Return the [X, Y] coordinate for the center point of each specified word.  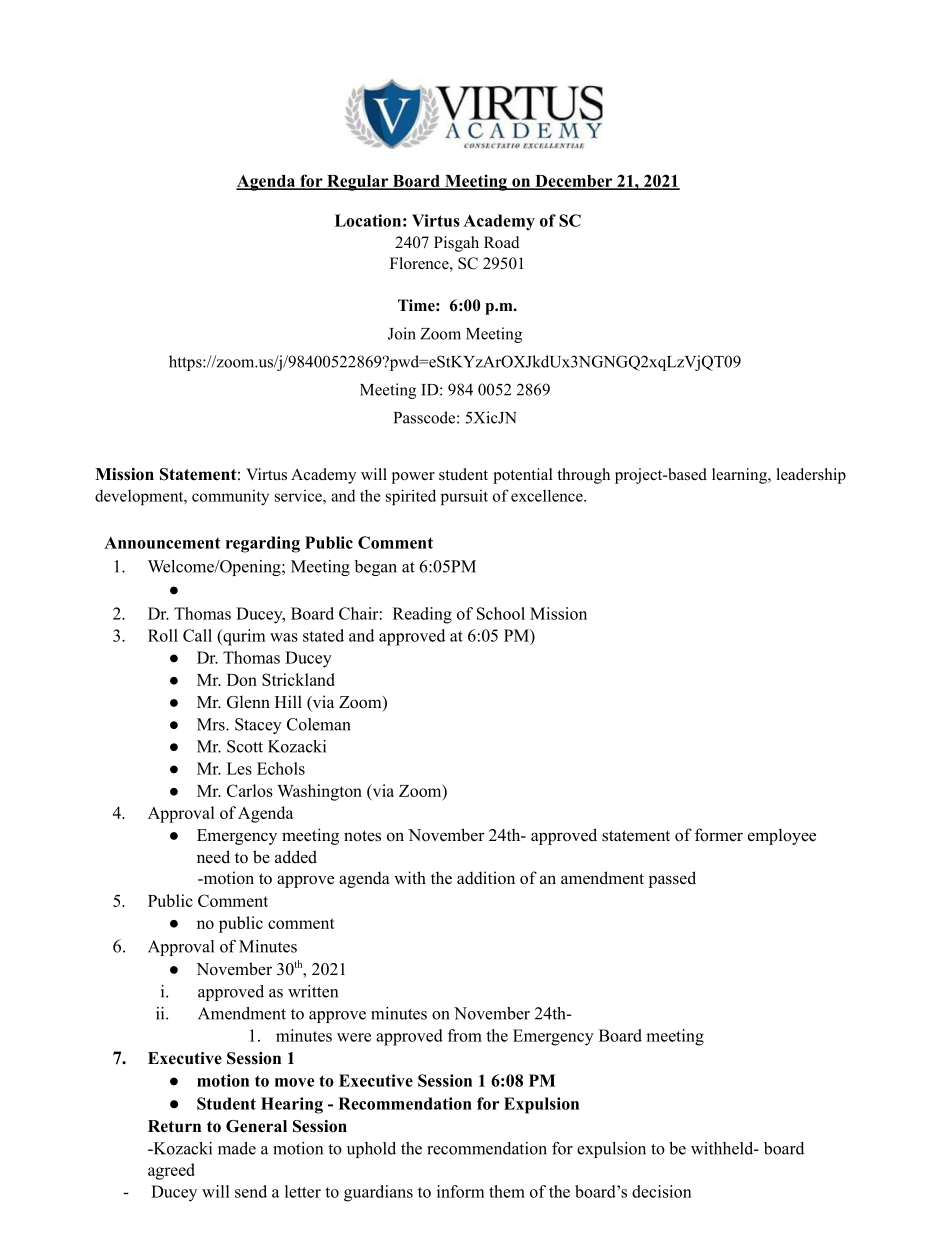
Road [502, 242]
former [719, 835]
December [574, 182]
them [507, 1191]
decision [662, 1191]
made [237, 1148]
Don [242, 680]
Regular [358, 183]
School [501, 613]
